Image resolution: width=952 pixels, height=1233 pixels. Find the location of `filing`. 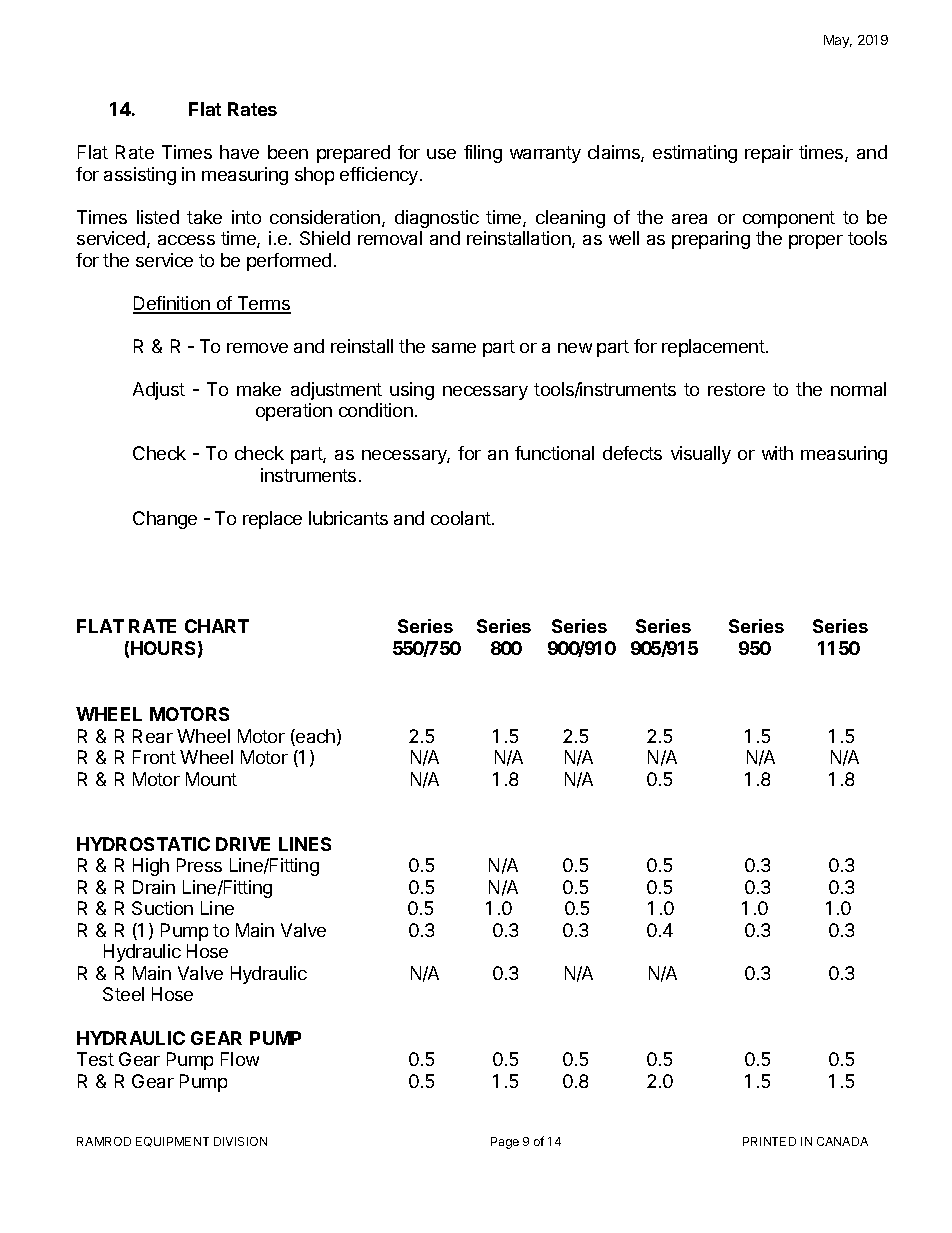

filing is located at coordinates (483, 154).
